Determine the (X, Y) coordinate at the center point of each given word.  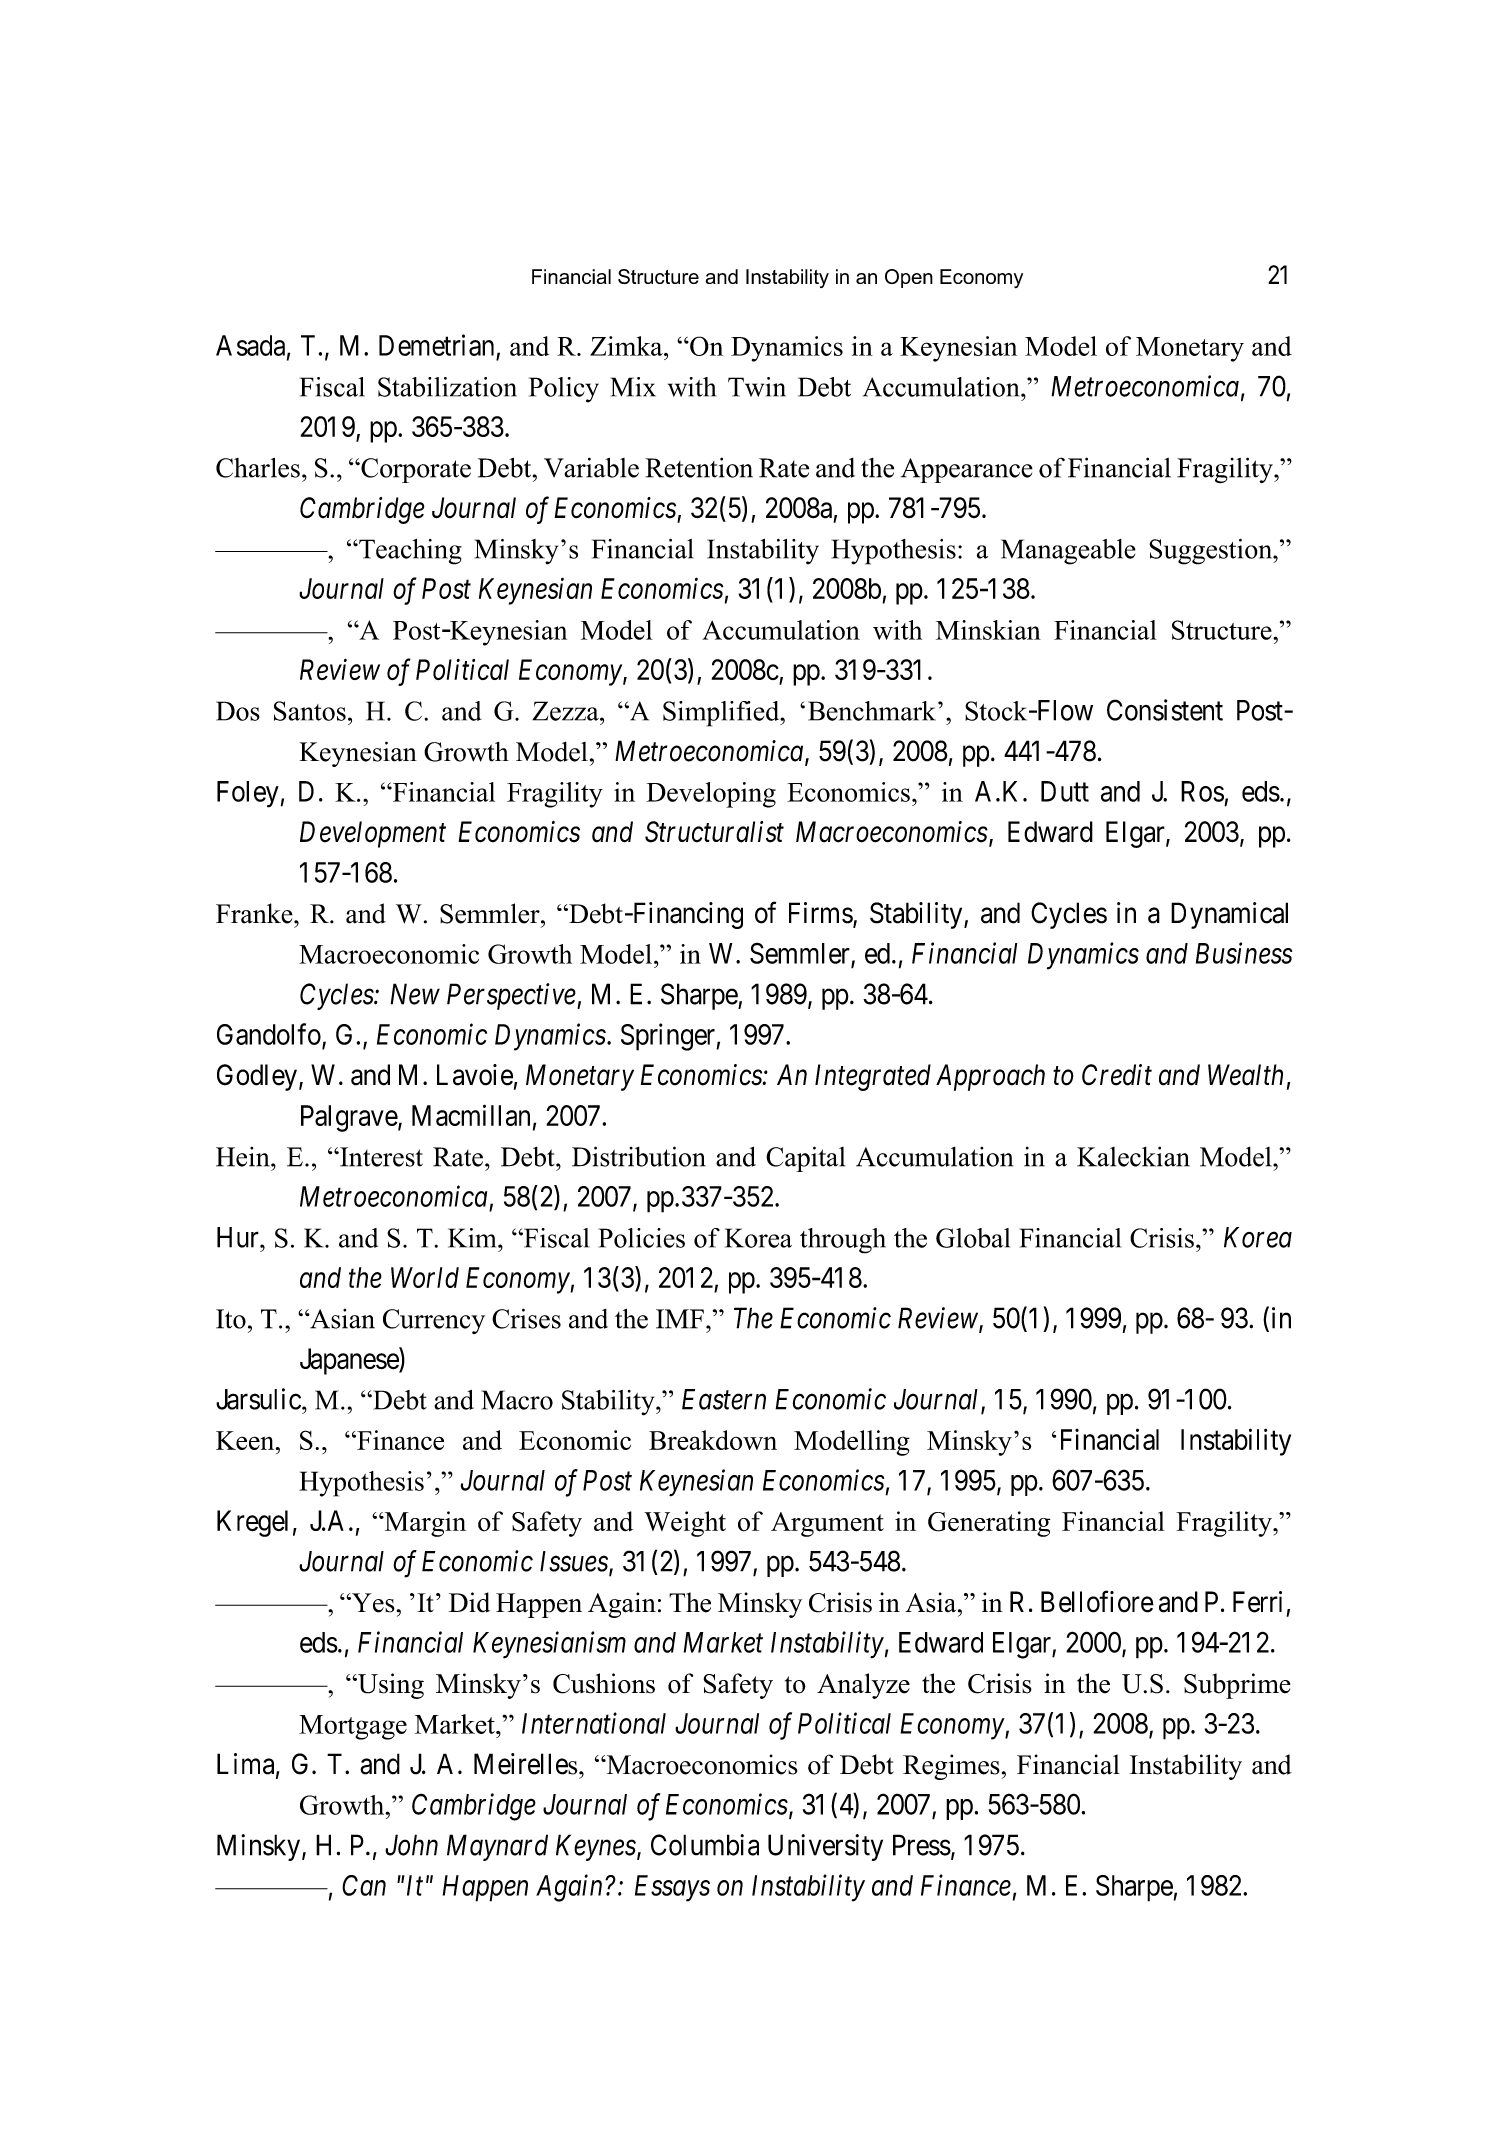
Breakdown (713, 1440)
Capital (805, 1159)
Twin (757, 387)
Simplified (722, 714)
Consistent (1165, 710)
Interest (380, 1157)
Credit (1117, 1075)
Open (909, 278)
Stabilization (447, 387)
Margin (424, 1524)
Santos (310, 711)
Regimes (951, 1767)
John (411, 1845)
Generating (989, 1524)
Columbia (705, 1845)
